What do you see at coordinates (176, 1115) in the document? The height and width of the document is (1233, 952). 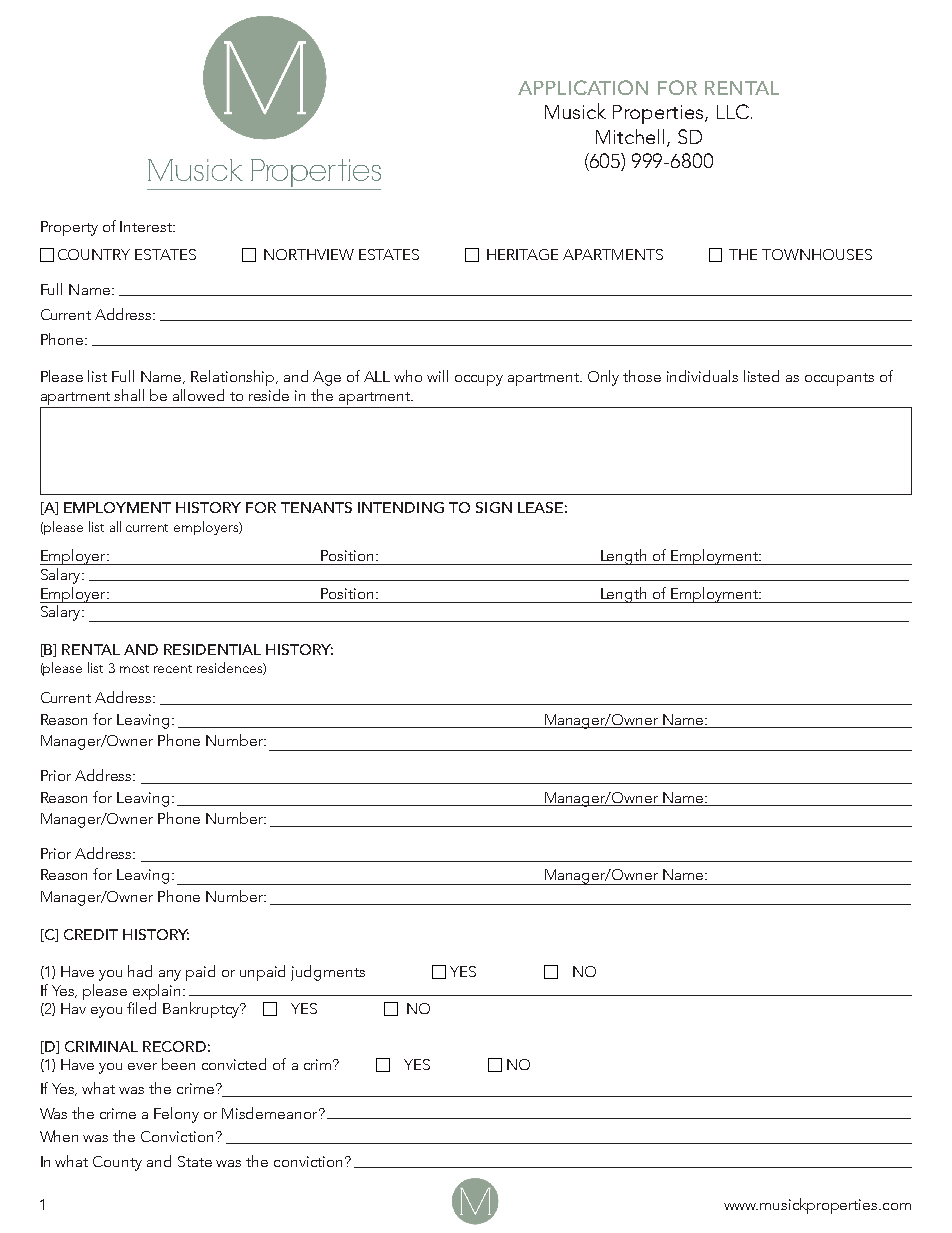 I see `Felony` at bounding box center [176, 1115].
